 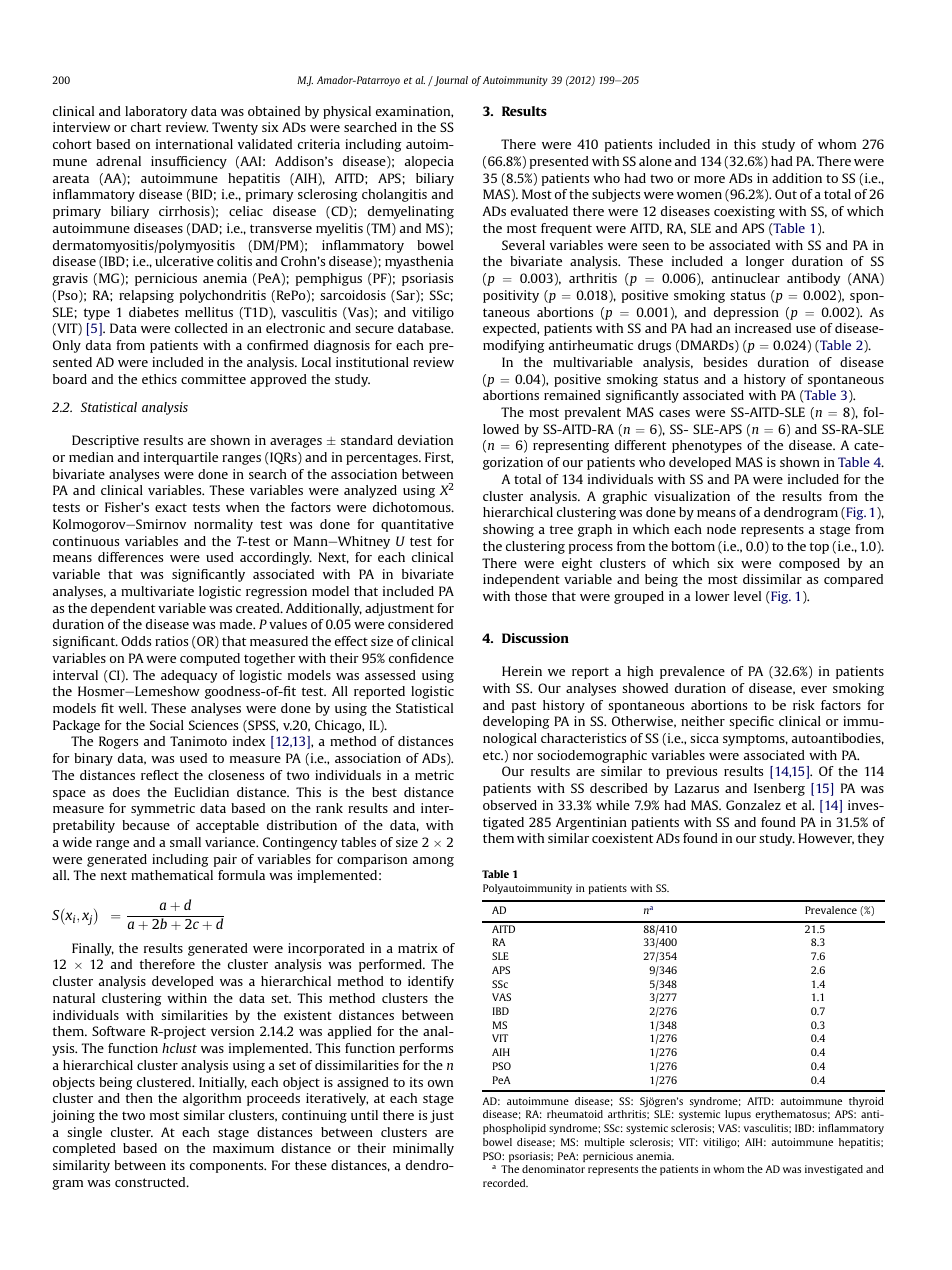 I want to click on minimally, so click(x=423, y=1149).
